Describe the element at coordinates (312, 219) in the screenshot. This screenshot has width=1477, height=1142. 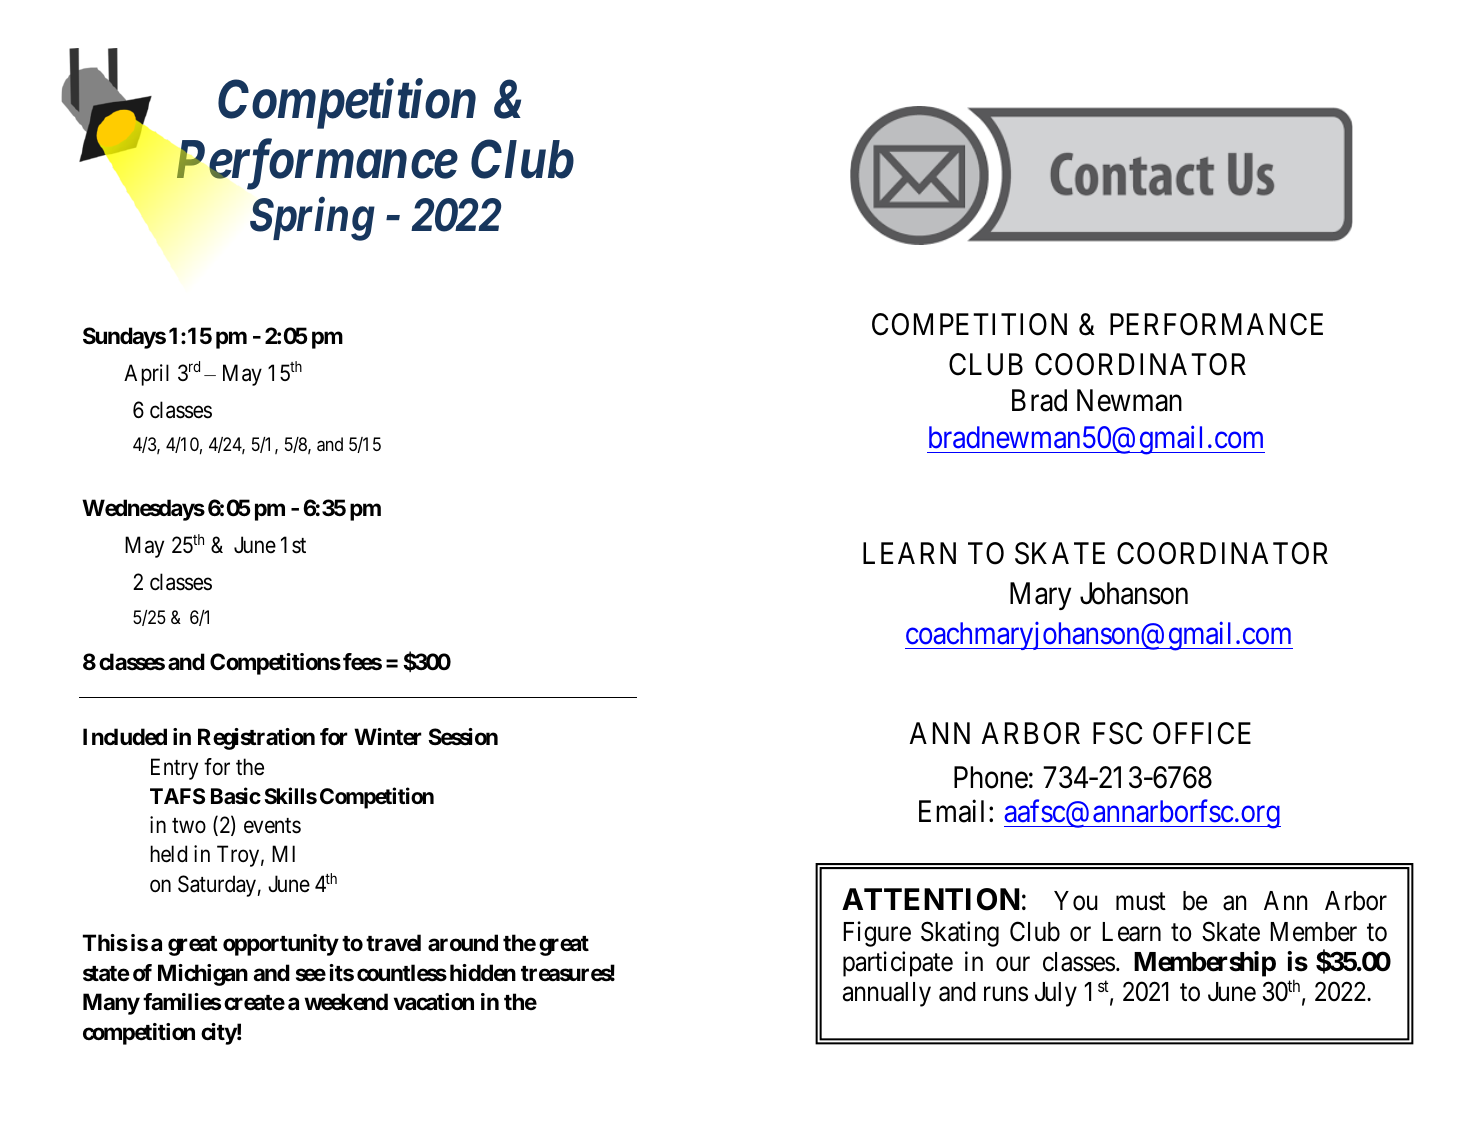
I see `Spring` at that location.
